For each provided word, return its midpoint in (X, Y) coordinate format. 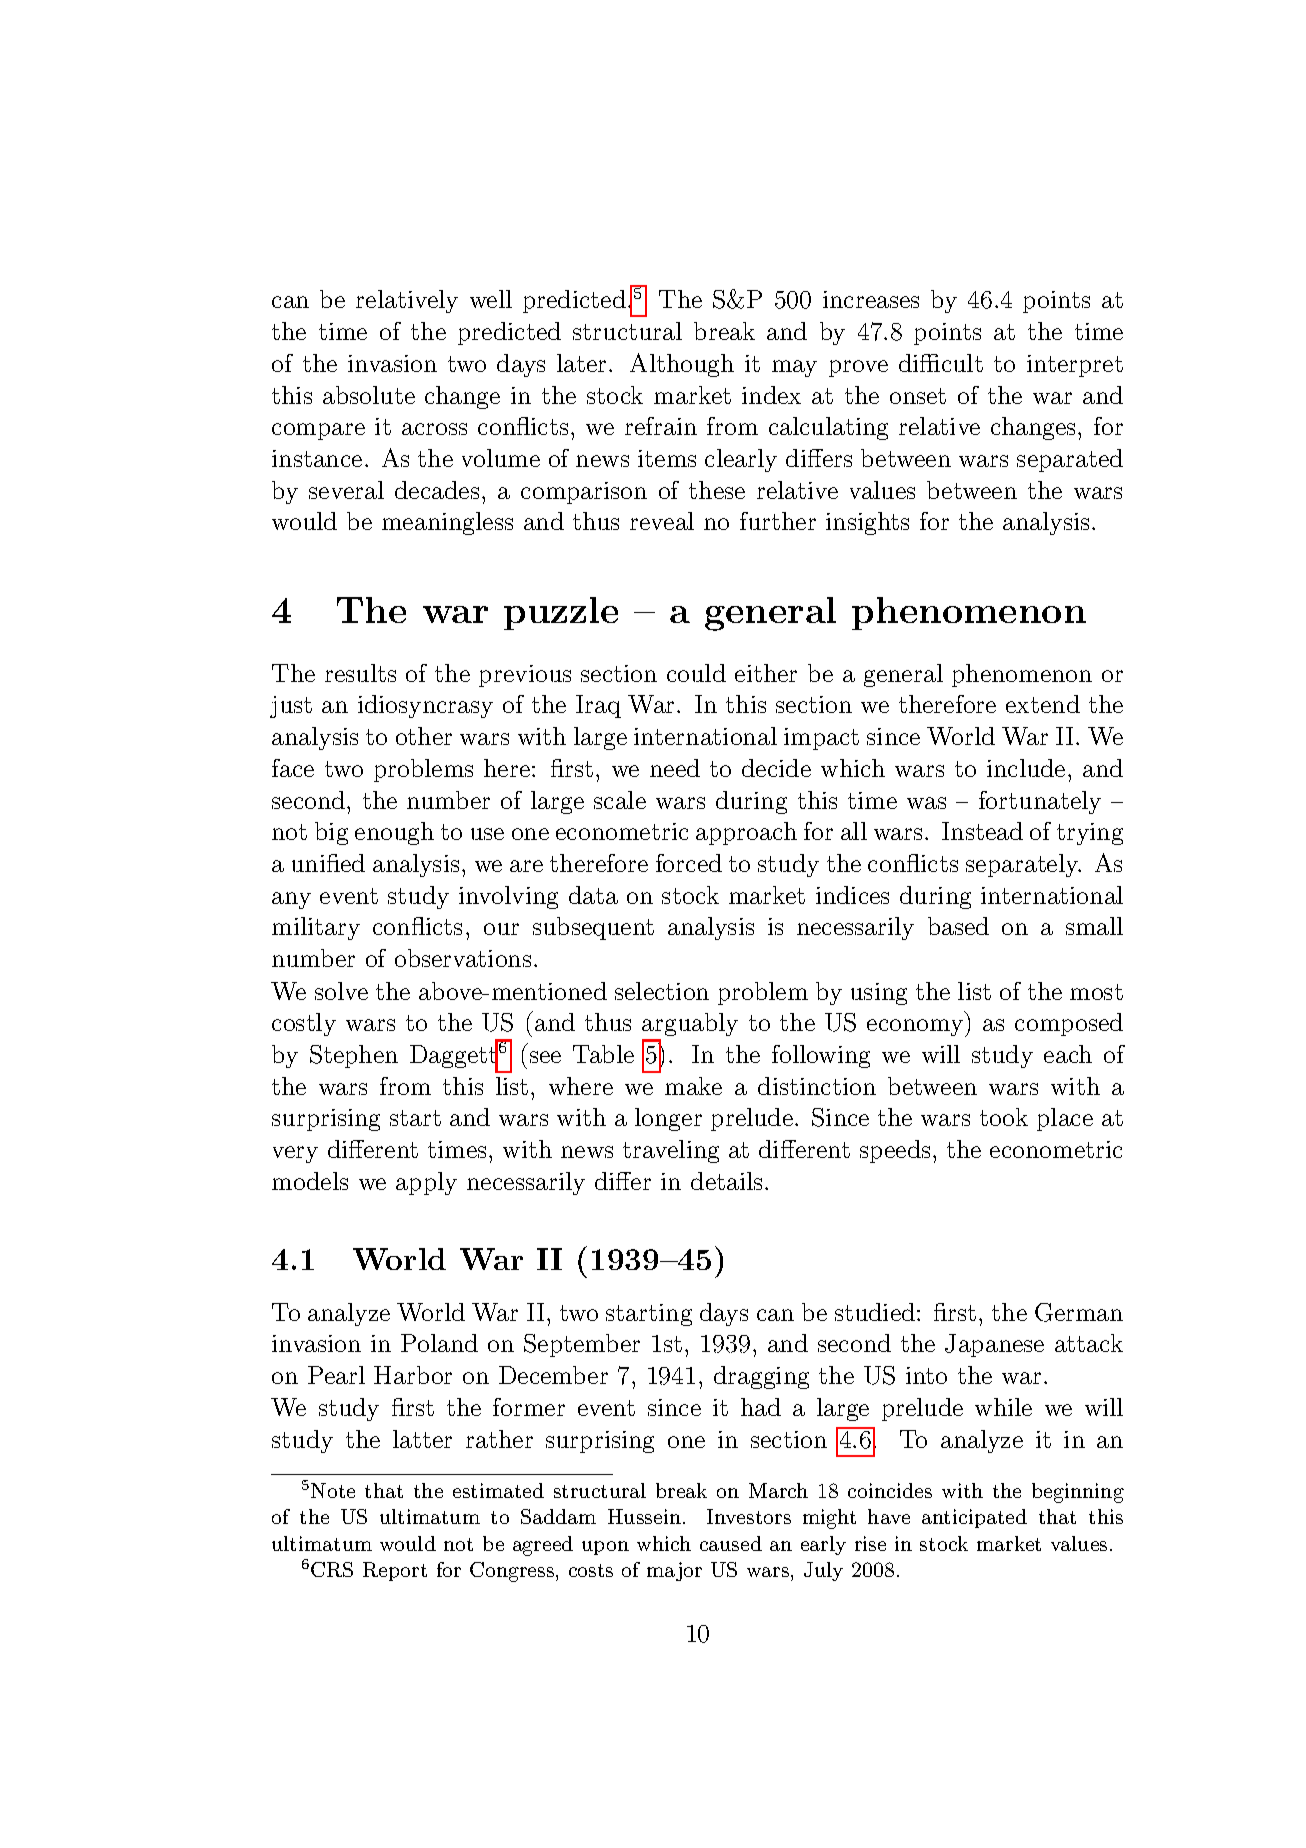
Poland (439, 1343)
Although (682, 365)
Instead (982, 831)
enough (394, 833)
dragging (761, 1377)
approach (746, 833)
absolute (369, 395)
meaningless (447, 523)
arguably (690, 1026)
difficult (941, 363)
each (1068, 1054)
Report (395, 1571)
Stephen (354, 1056)
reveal (662, 521)
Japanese (994, 1345)
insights (867, 523)
